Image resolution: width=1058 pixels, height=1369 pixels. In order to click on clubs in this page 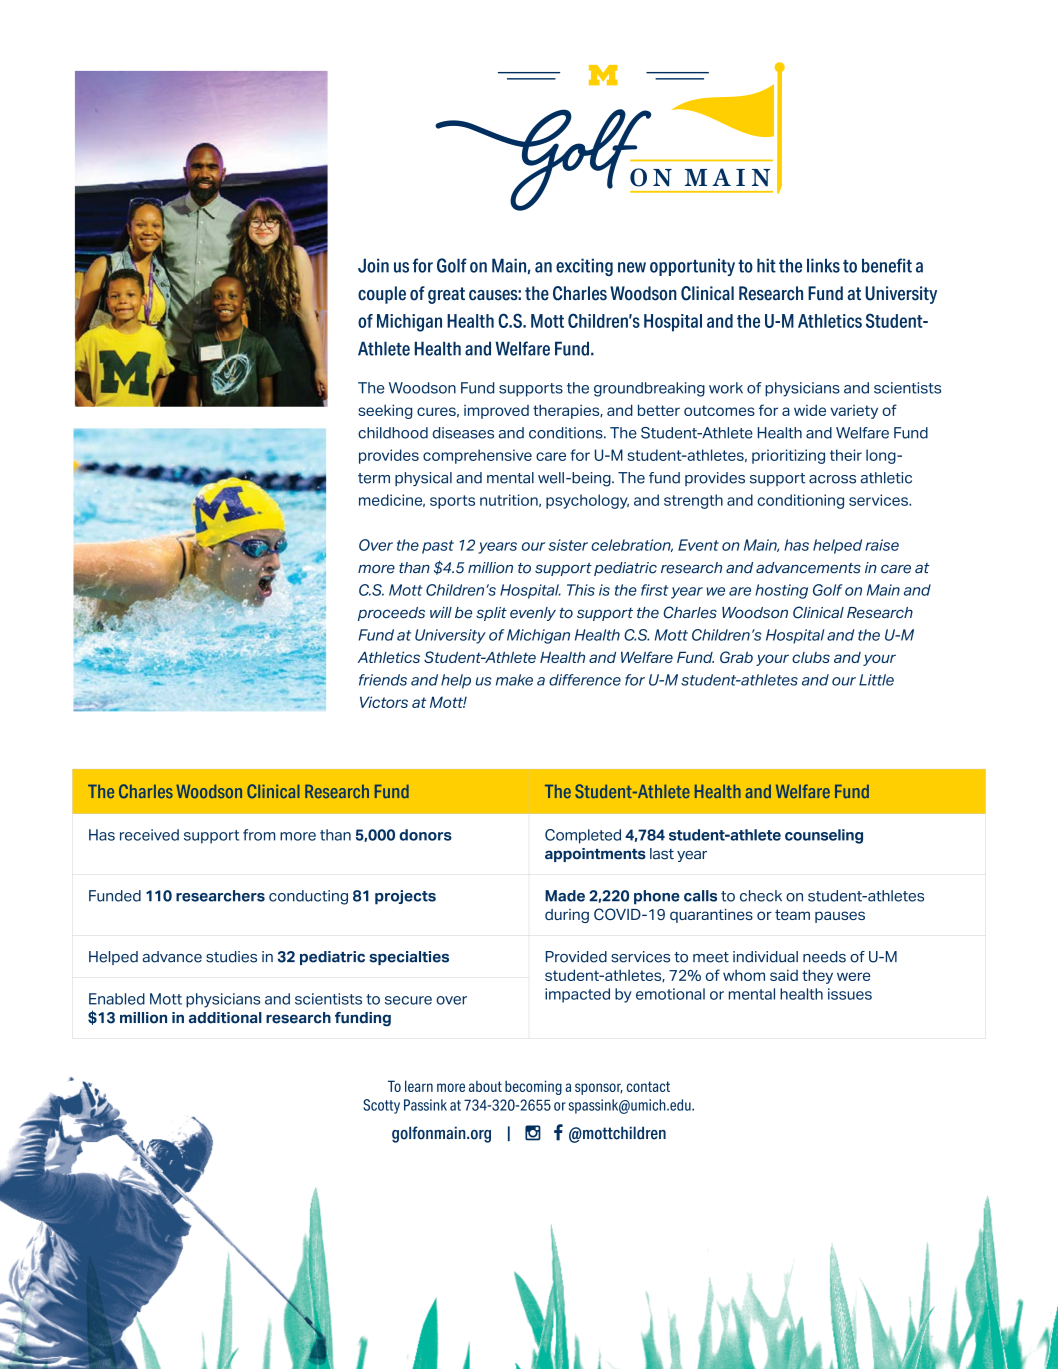, I will do `click(811, 657)`.
